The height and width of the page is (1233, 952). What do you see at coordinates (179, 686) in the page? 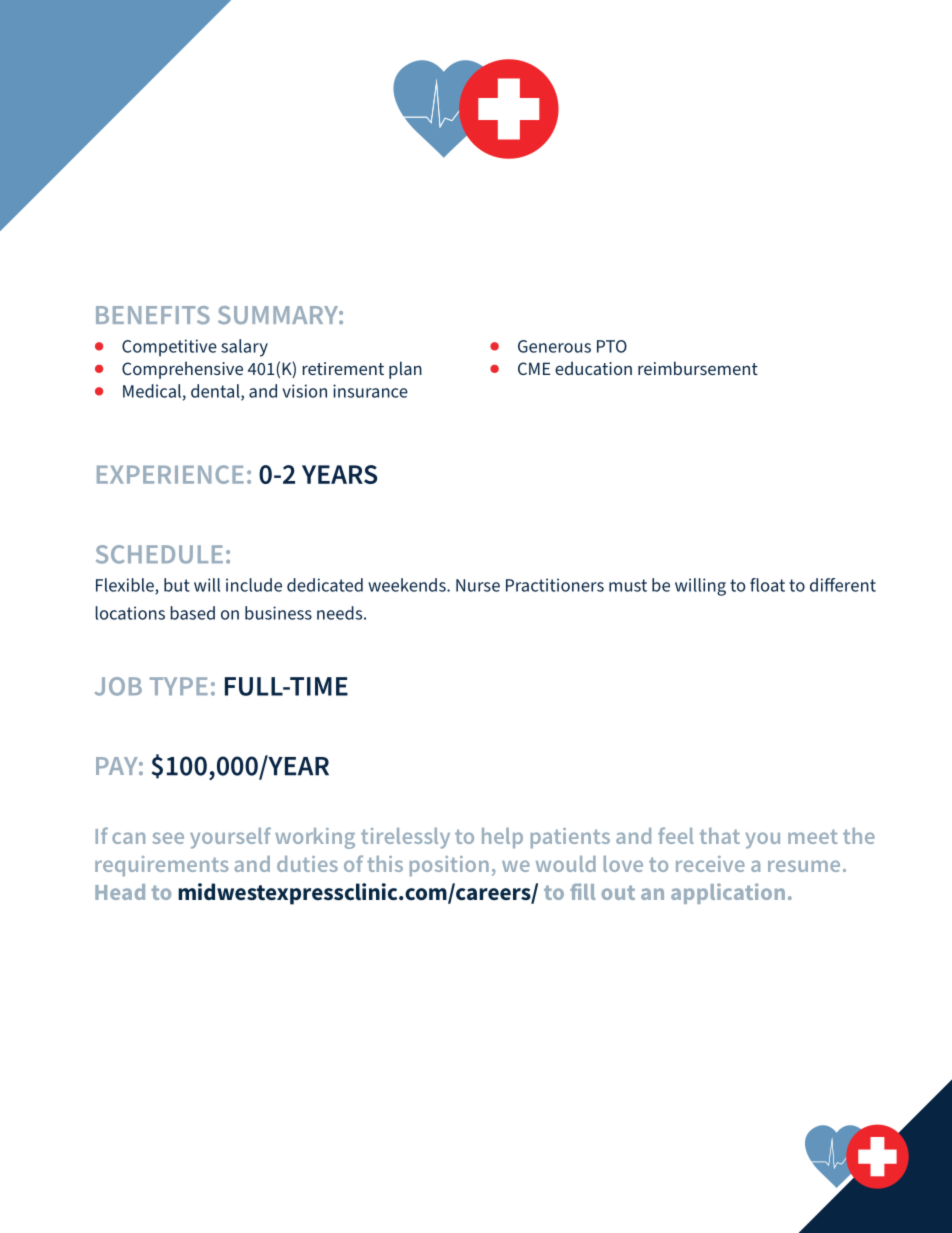
I see `TYPE` at bounding box center [179, 686].
